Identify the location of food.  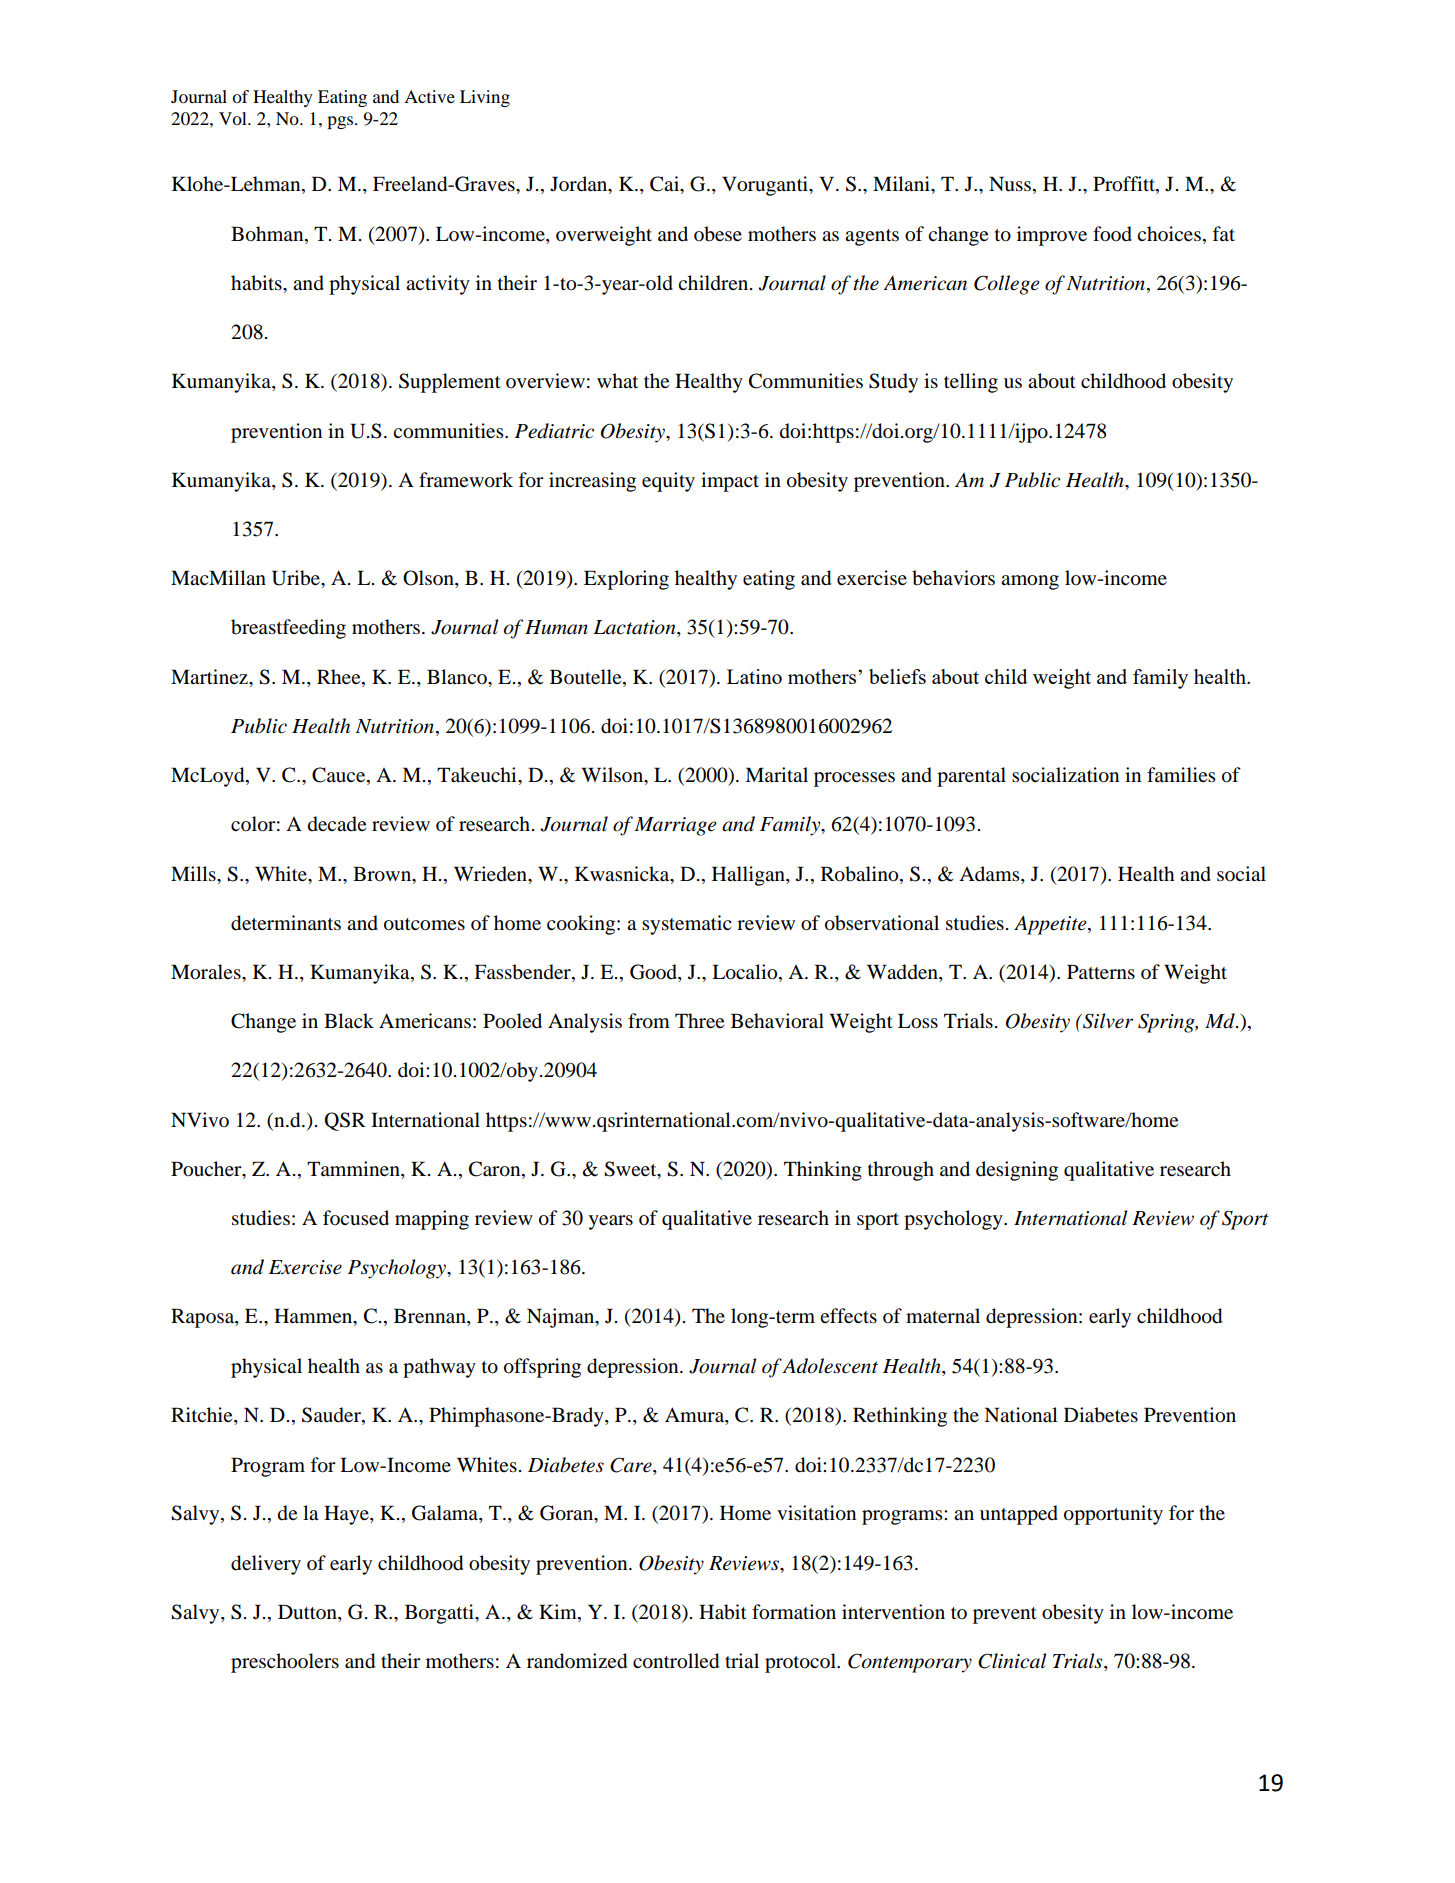
(1112, 234).
